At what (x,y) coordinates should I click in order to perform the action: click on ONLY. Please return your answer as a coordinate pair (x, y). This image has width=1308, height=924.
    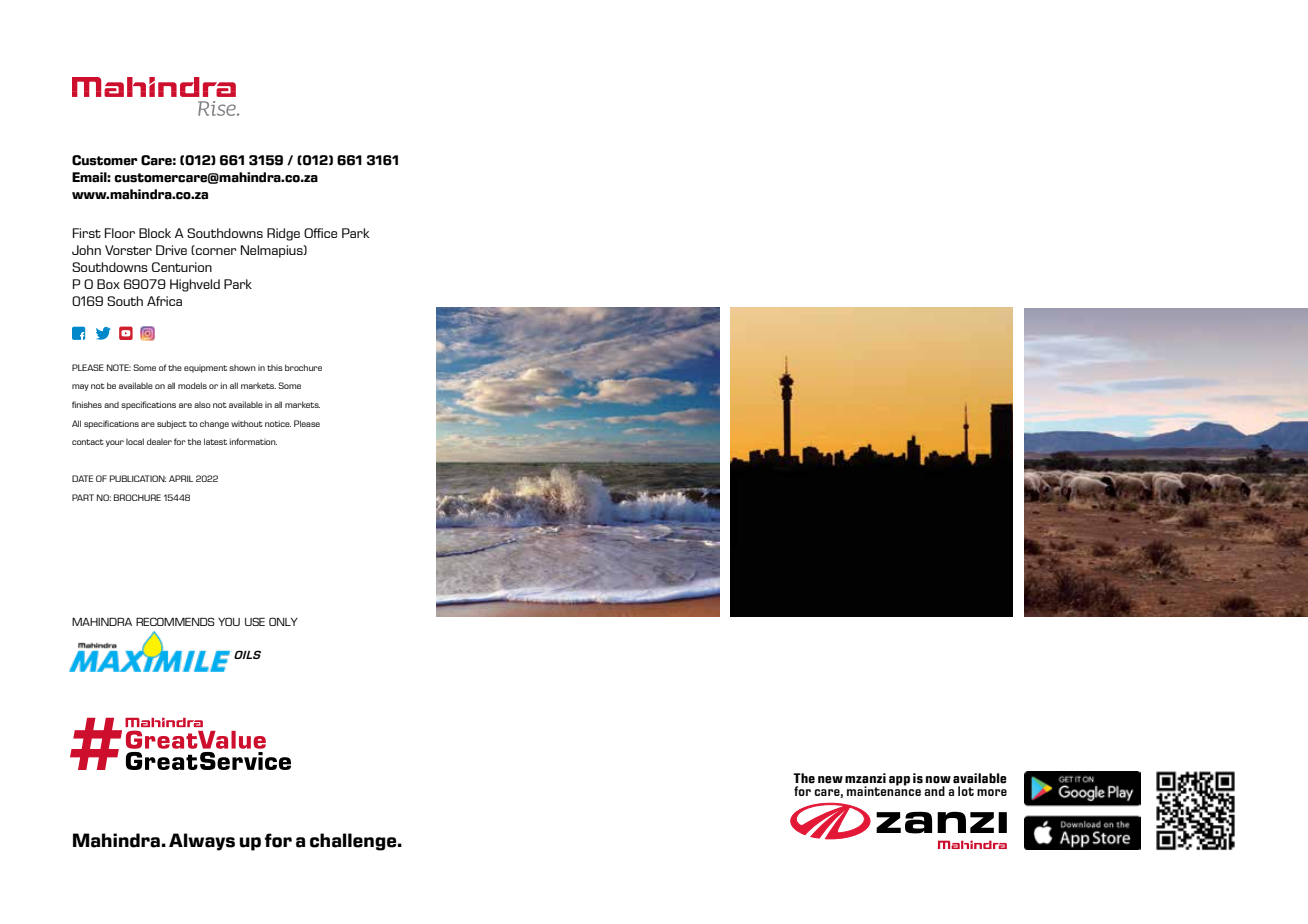
    Looking at the image, I should click on (283, 621).
